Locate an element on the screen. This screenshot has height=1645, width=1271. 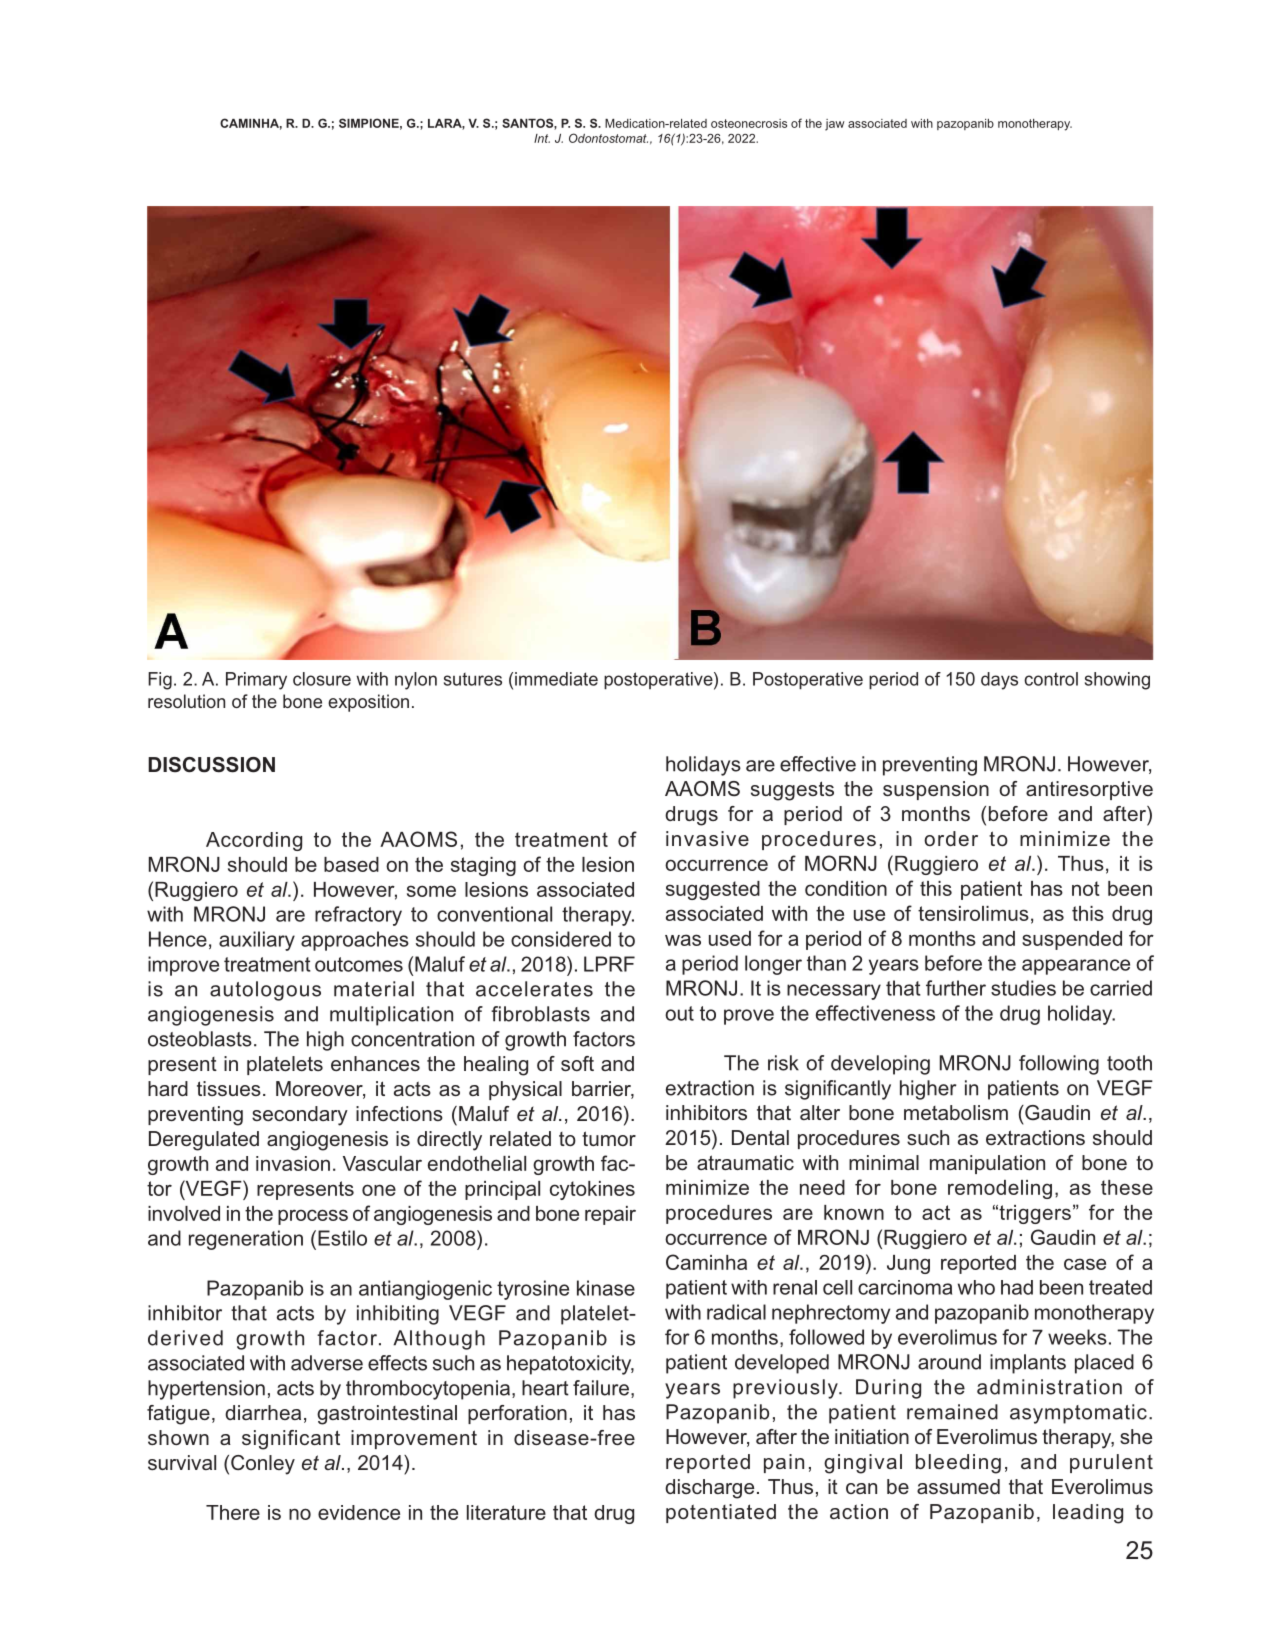
autologous is located at coordinates (265, 991).
